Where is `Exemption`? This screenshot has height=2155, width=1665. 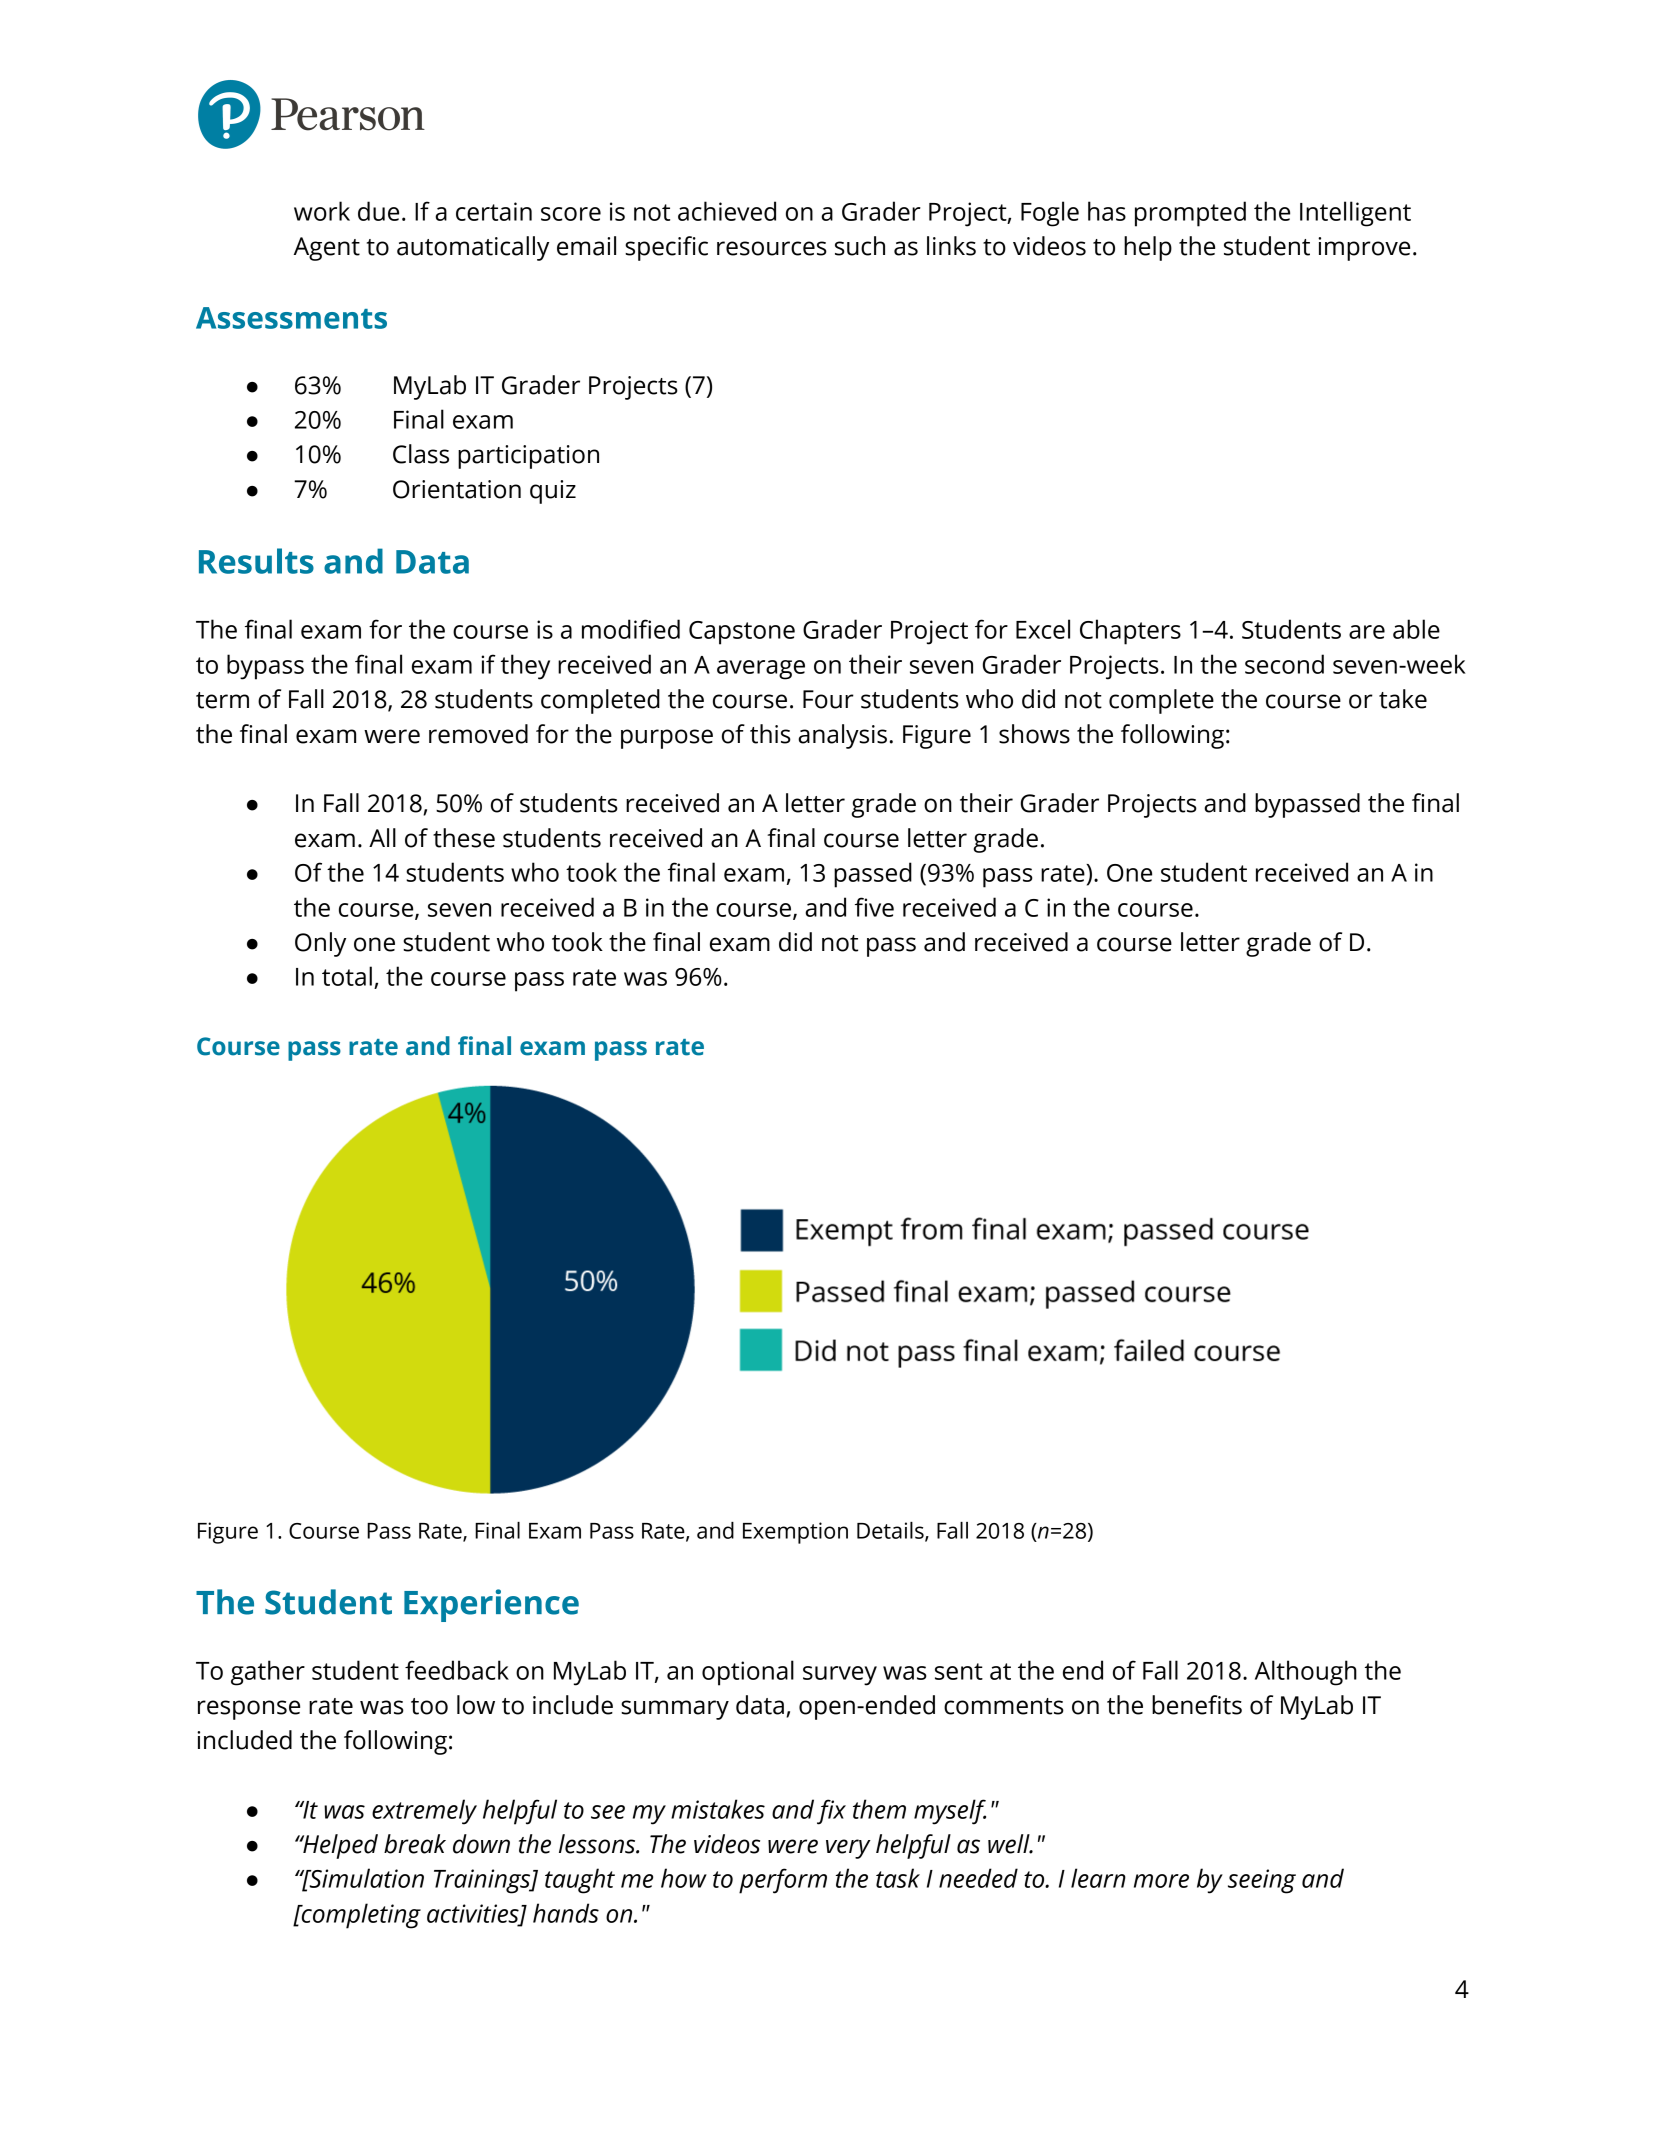 Exemption is located at coordinates (795, 1533).
